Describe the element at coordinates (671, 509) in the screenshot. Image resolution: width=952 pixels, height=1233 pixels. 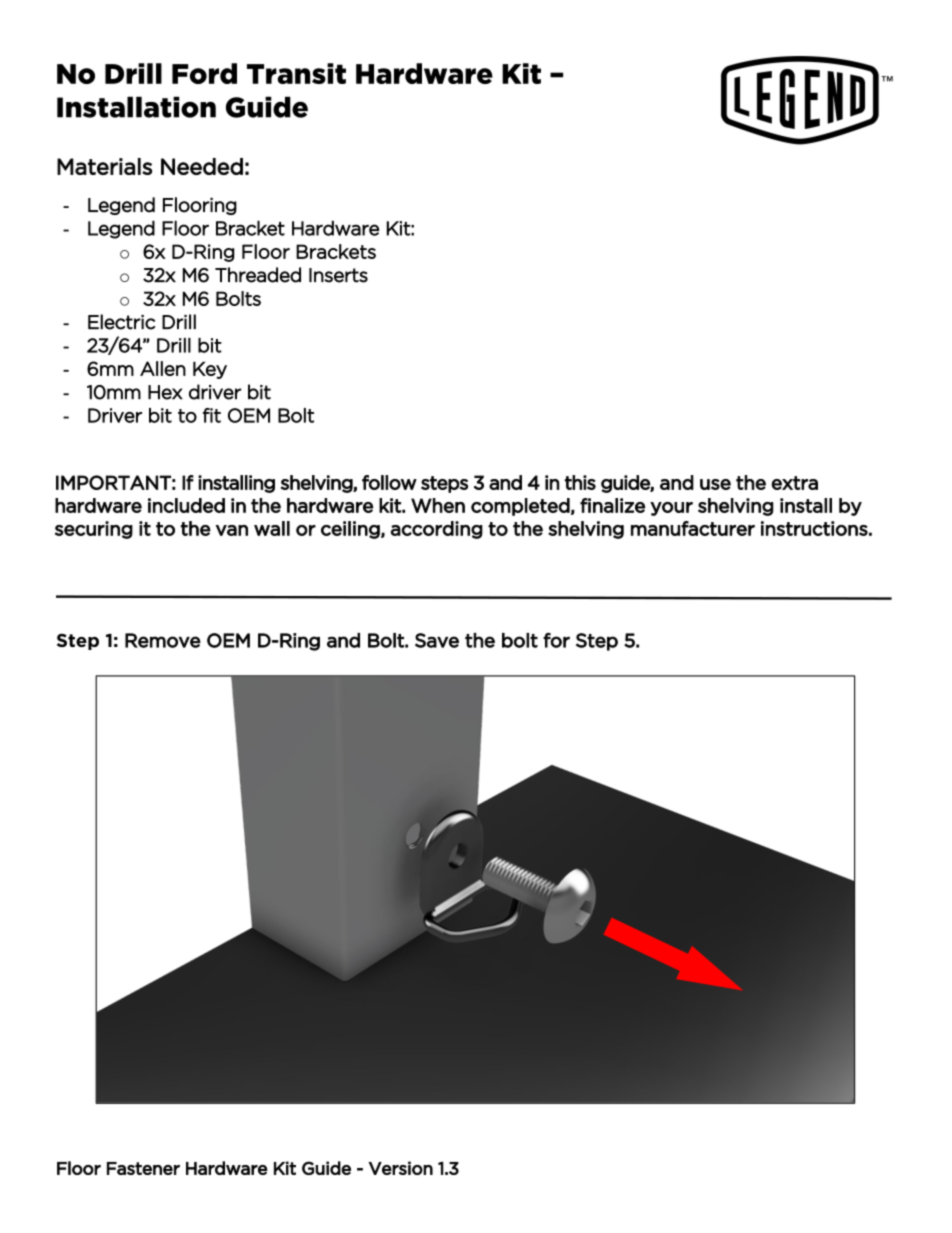
I see `your` at that location.
